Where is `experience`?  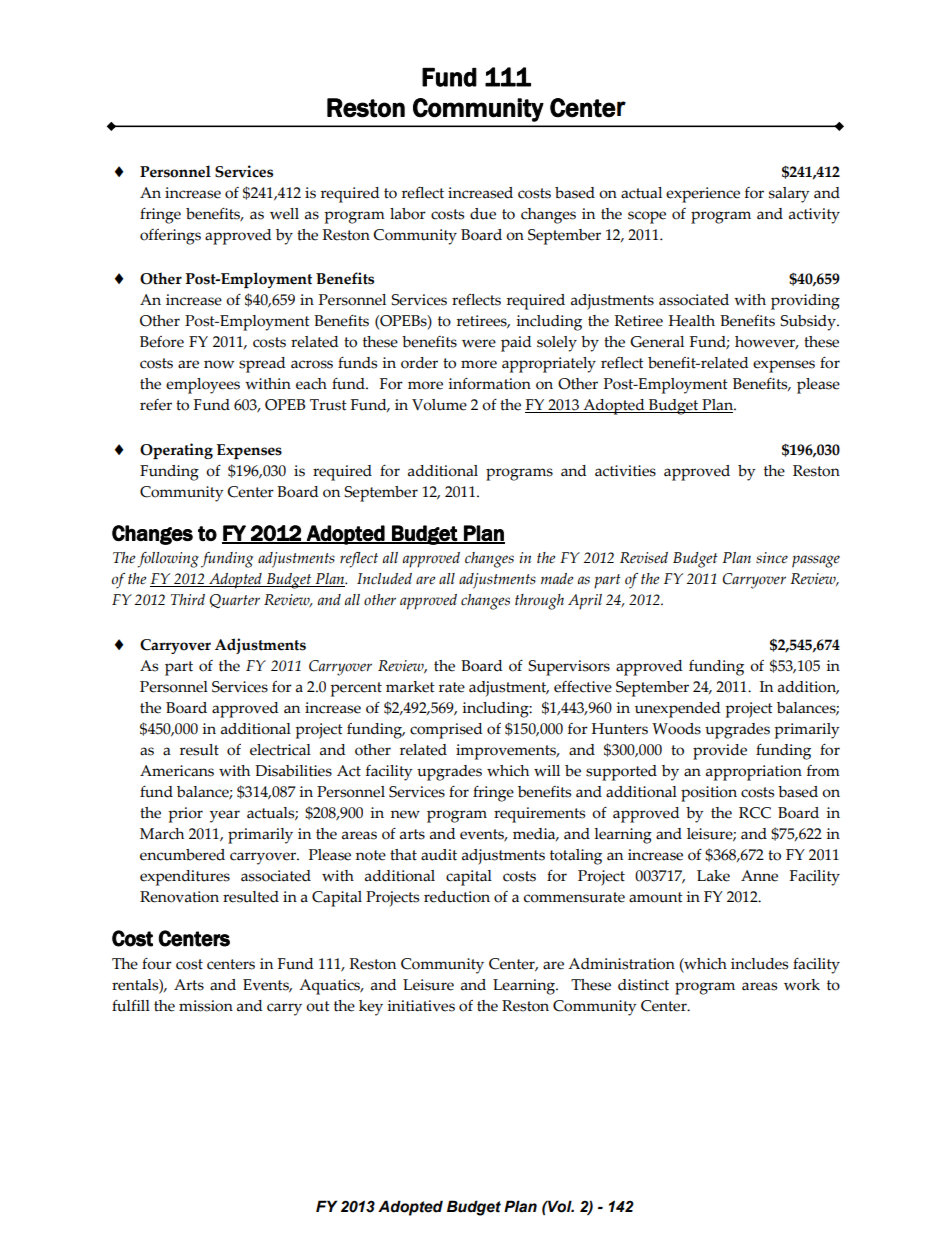 experience is located at coordinates (703, 195).
